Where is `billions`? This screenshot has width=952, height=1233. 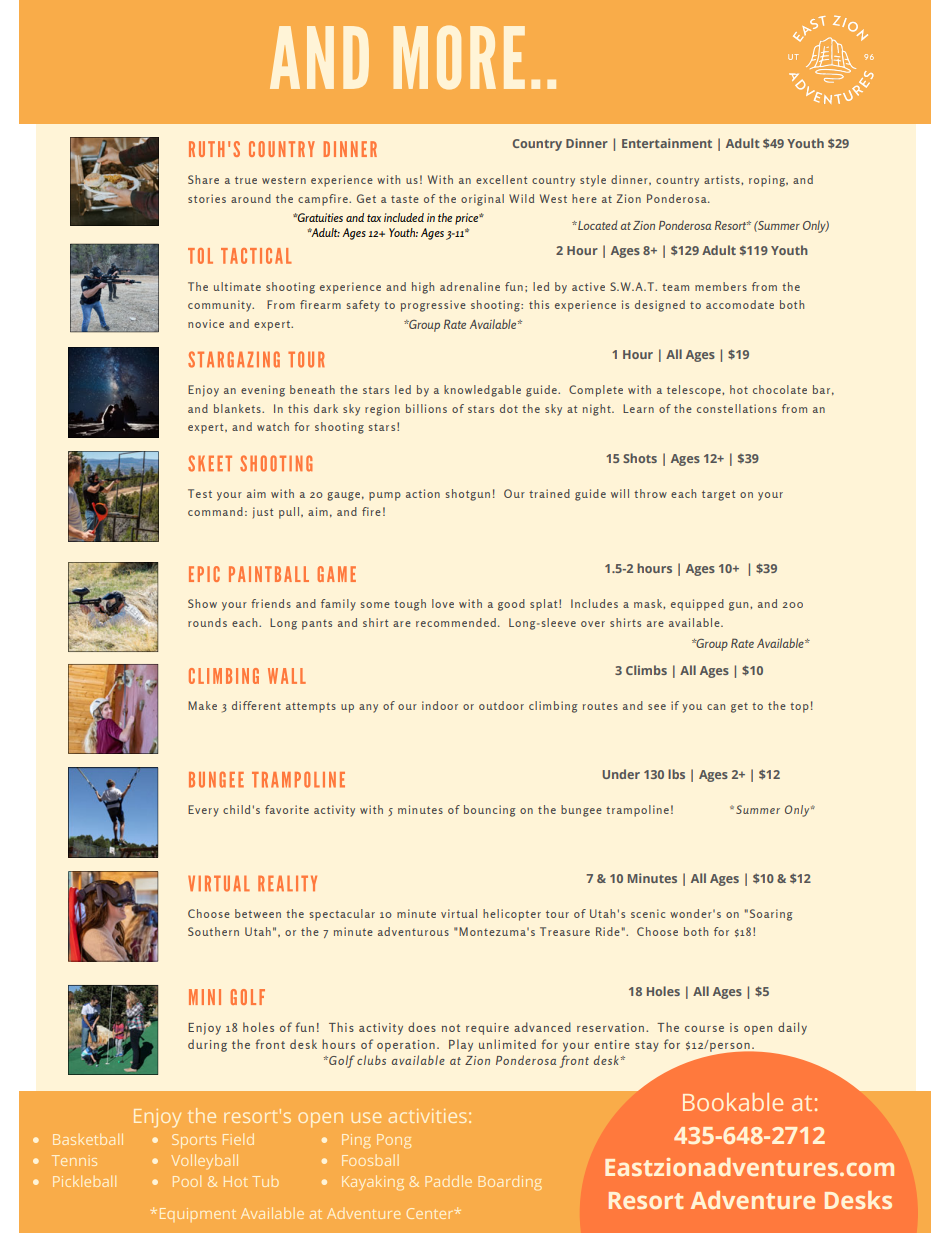
billions is located at coordinates (426, 408).
